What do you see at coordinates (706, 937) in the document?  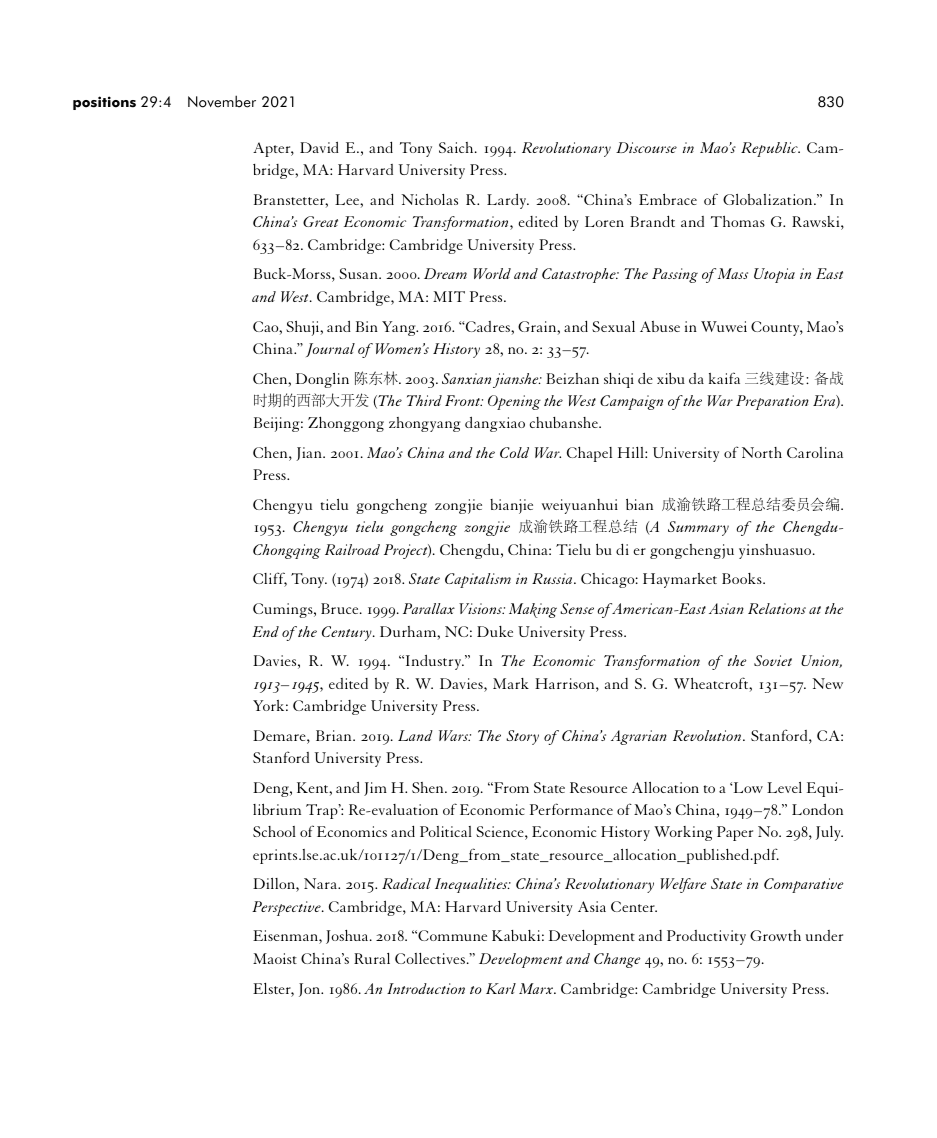 I see `Productivity` at bounding box center [706, 937].
